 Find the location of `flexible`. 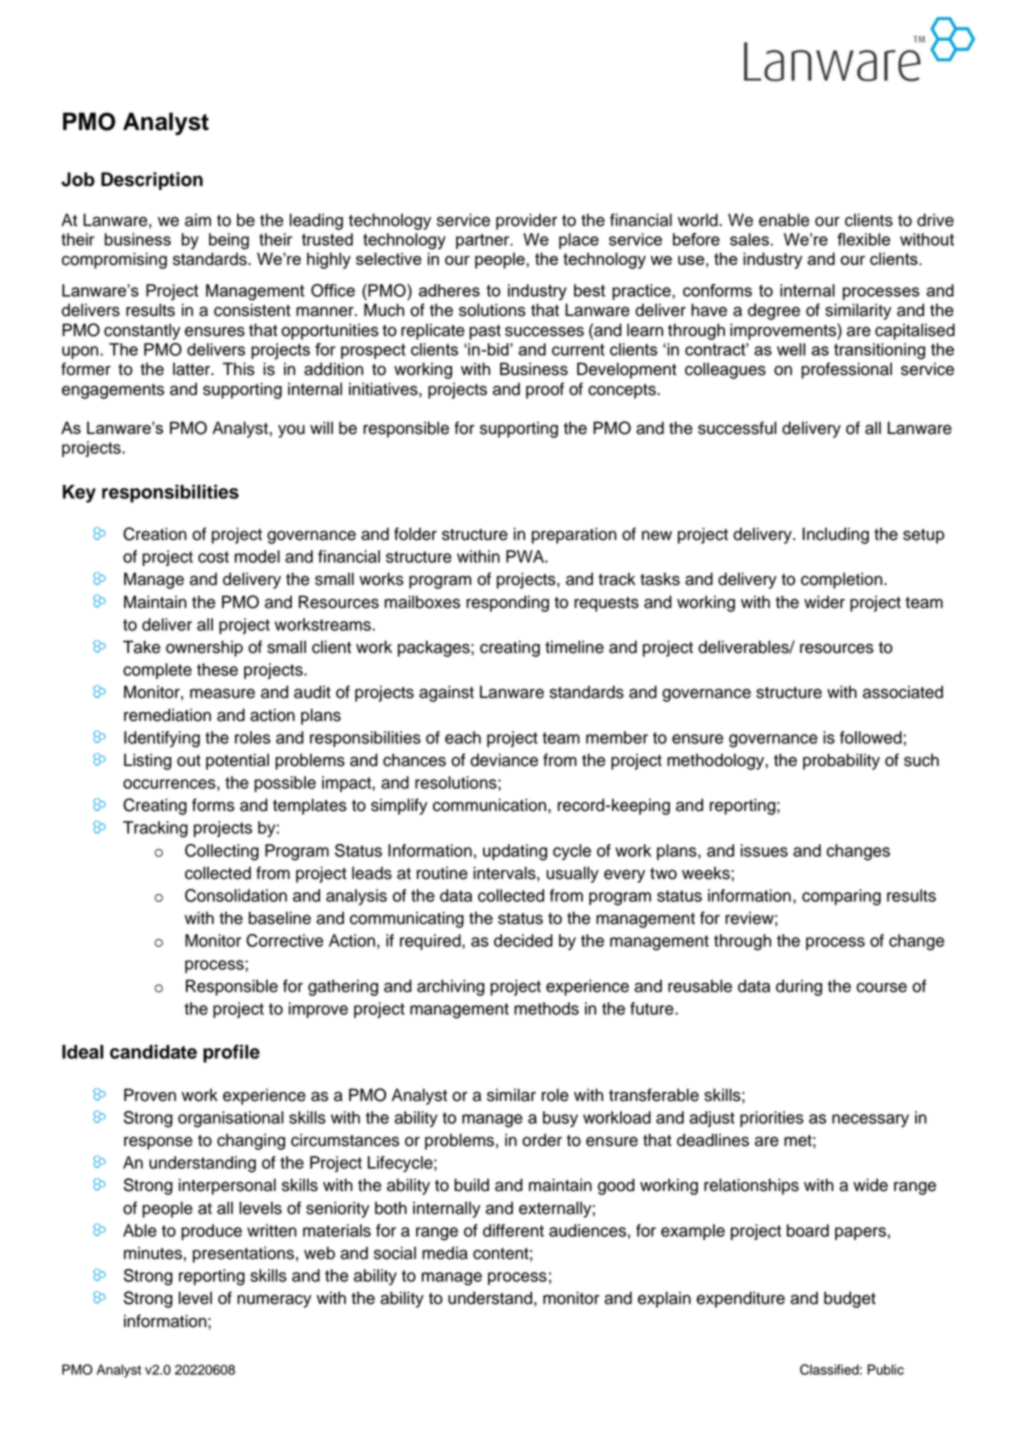

flexible is located at coordinates (863, 239).
